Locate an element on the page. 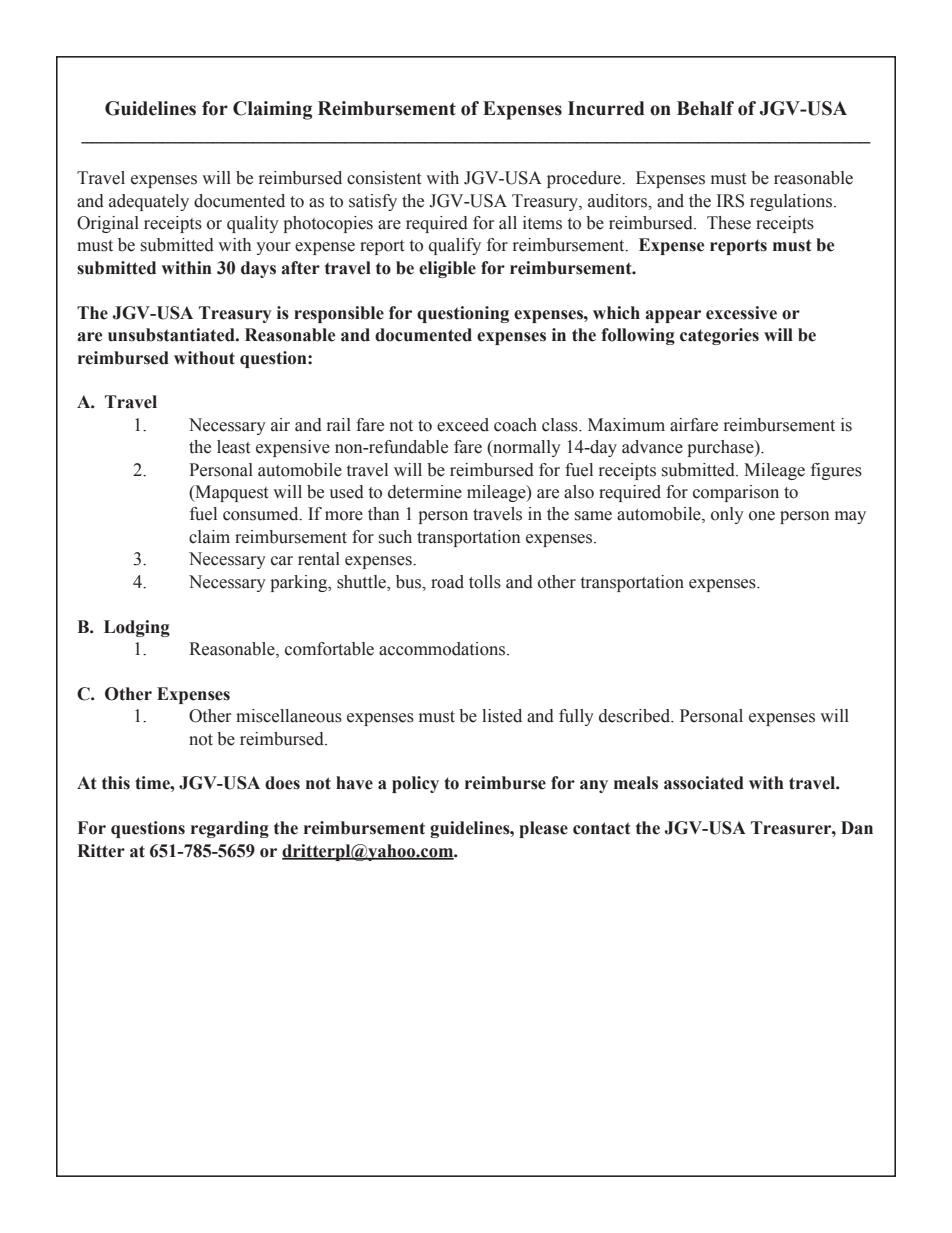 This document has height=1233, width=952. Incurred is located at coordinates (606, 108).
